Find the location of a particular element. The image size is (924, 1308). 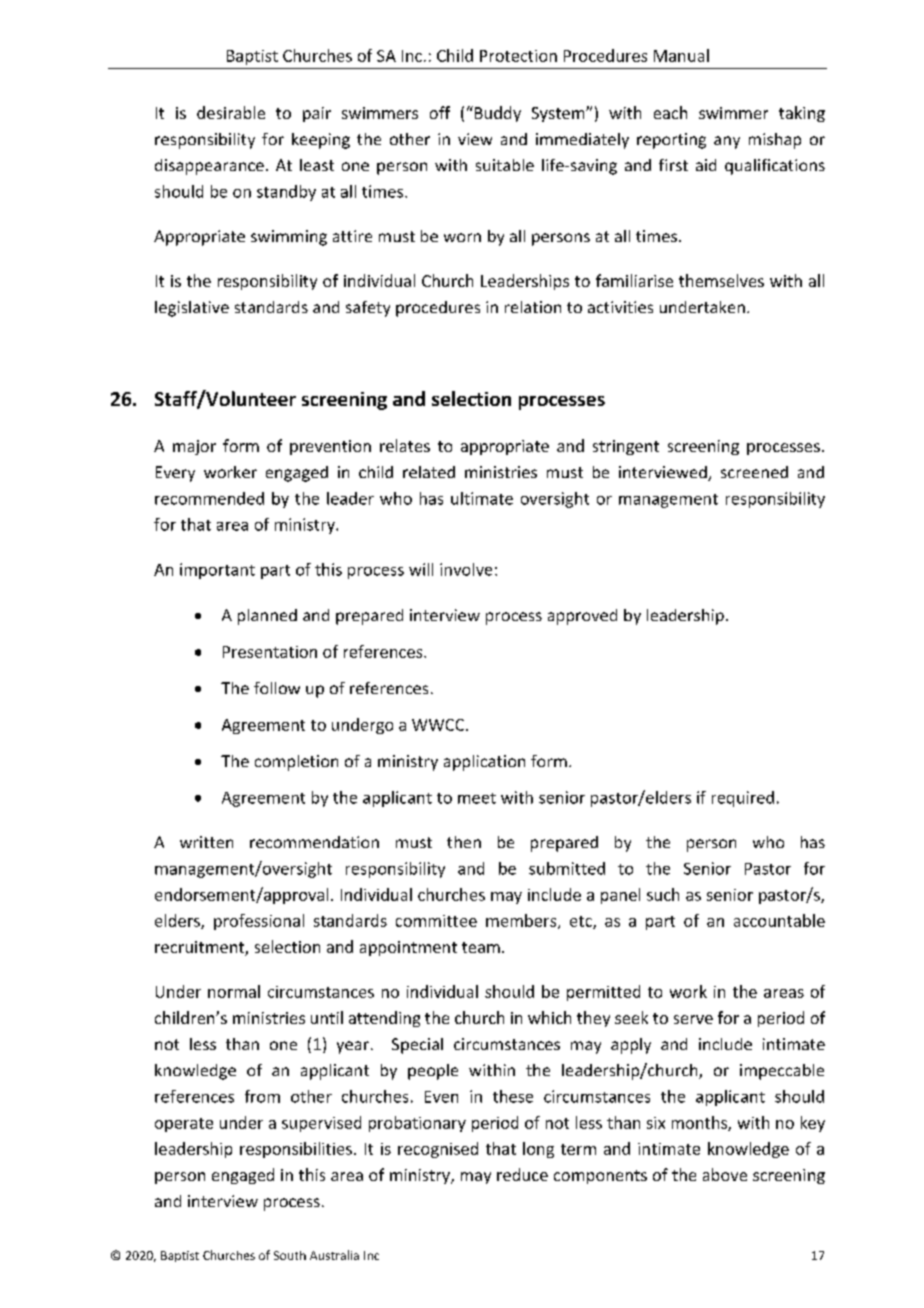

completion is located at coordinates (296, 763).
